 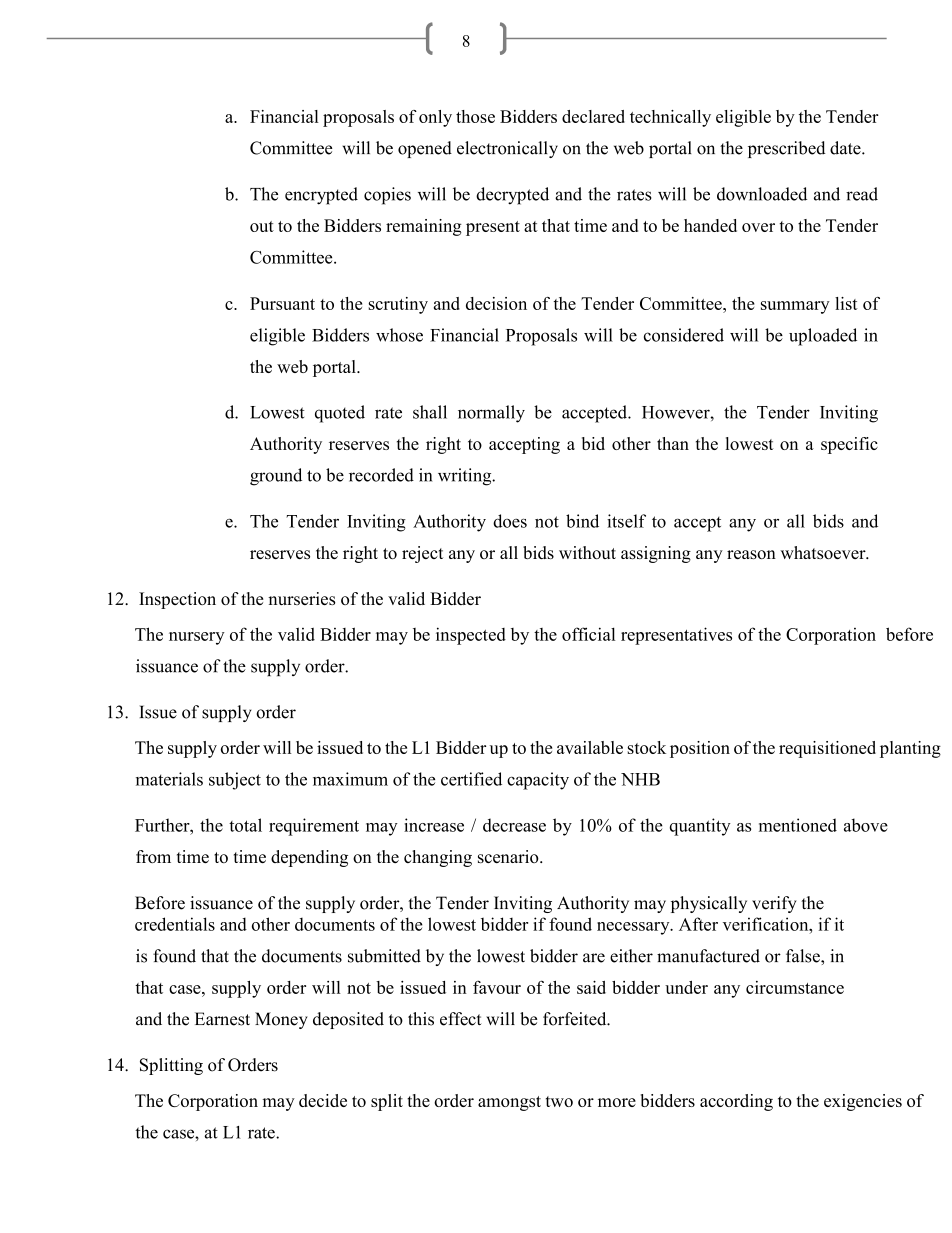 I want to click on encrypted, so click(x=321, y=196).
